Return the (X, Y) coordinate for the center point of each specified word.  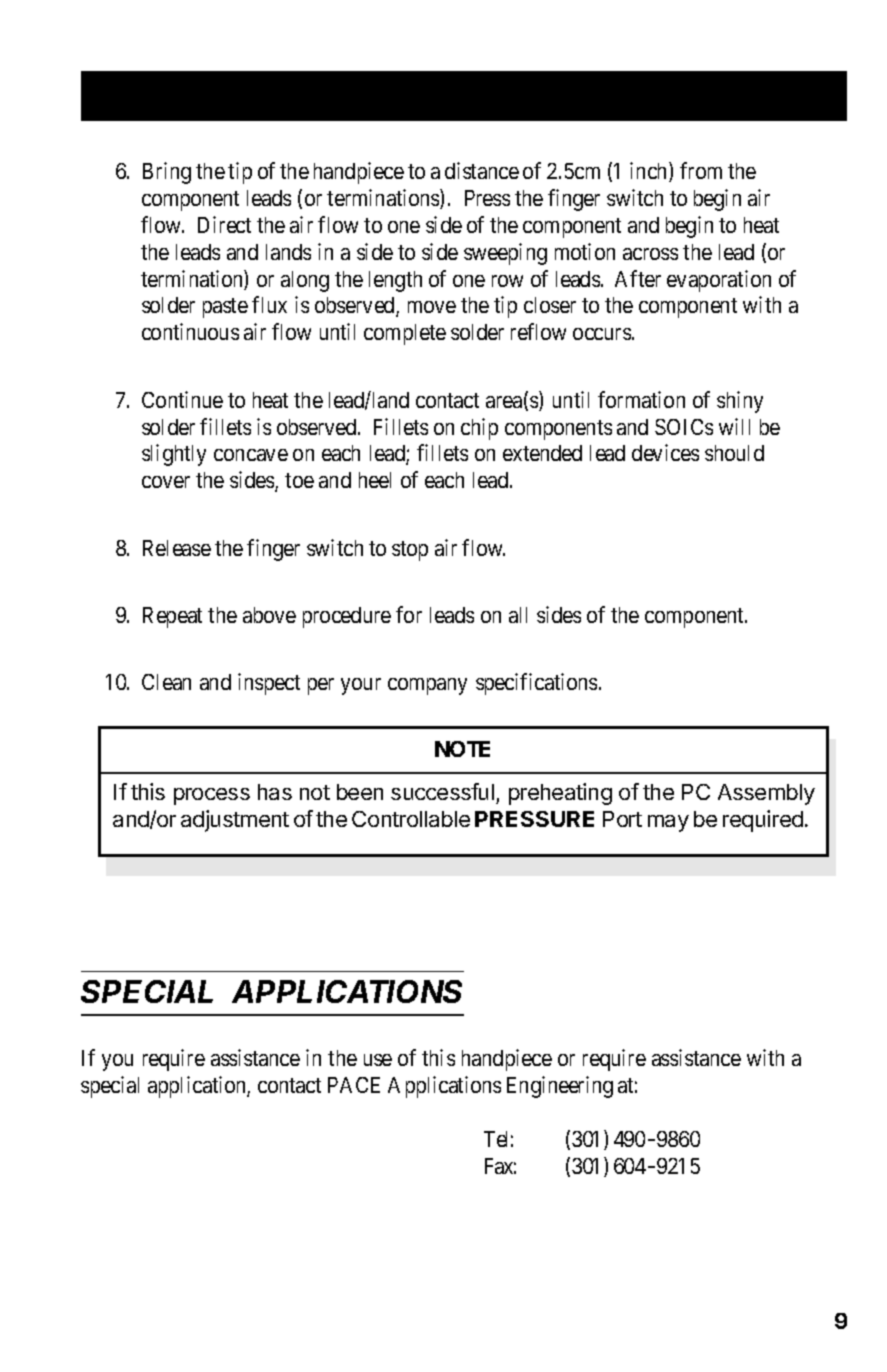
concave (251, 455)
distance (482, 170)
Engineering (560, 1087)
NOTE (462, 749)
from (701, 170)
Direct (224, 224)
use (378, 1060)
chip (479, 429)
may (668, 823)
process (212, 796)
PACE (354, 1085)
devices (665, 452)
